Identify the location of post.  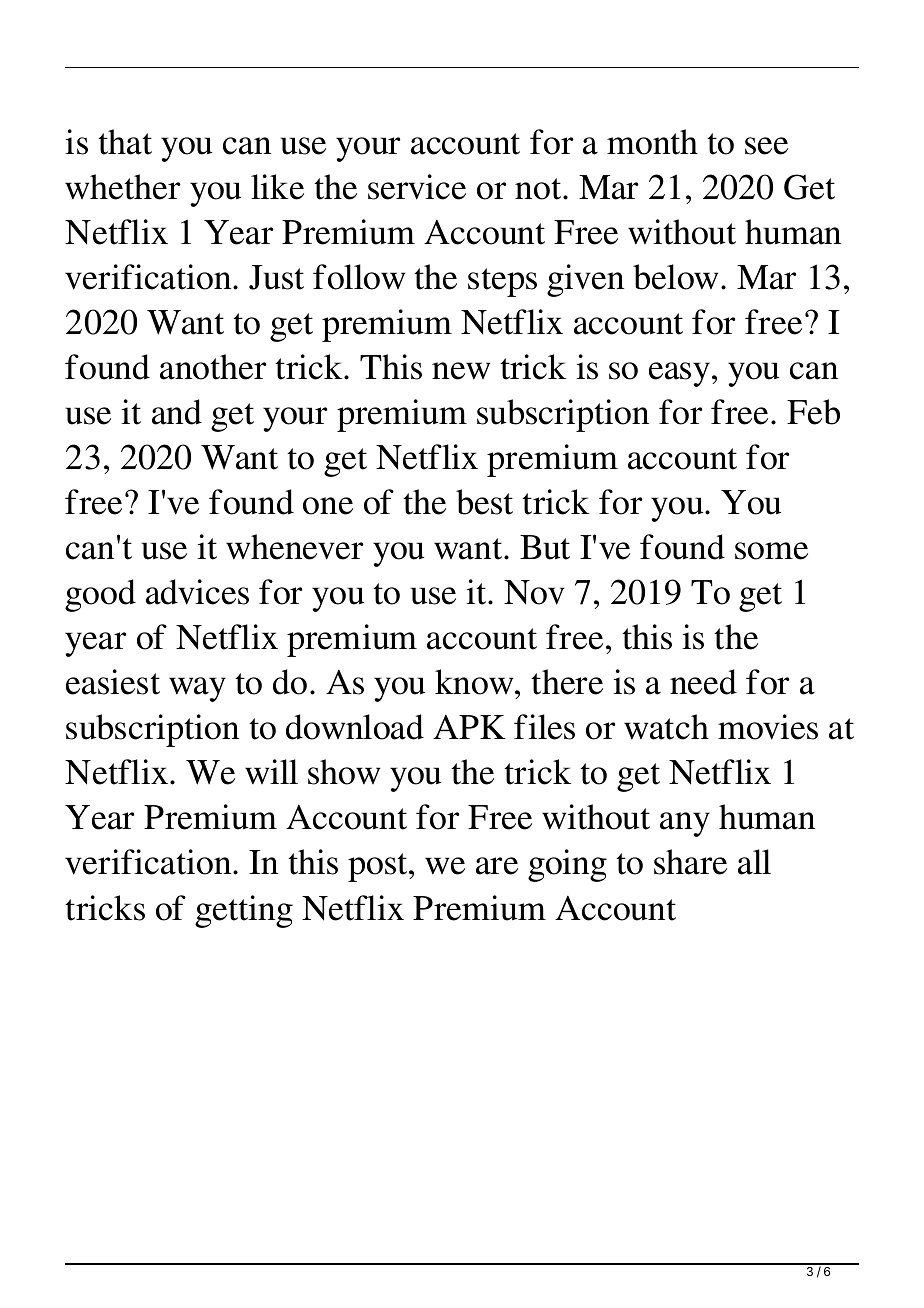
(379, 867).
